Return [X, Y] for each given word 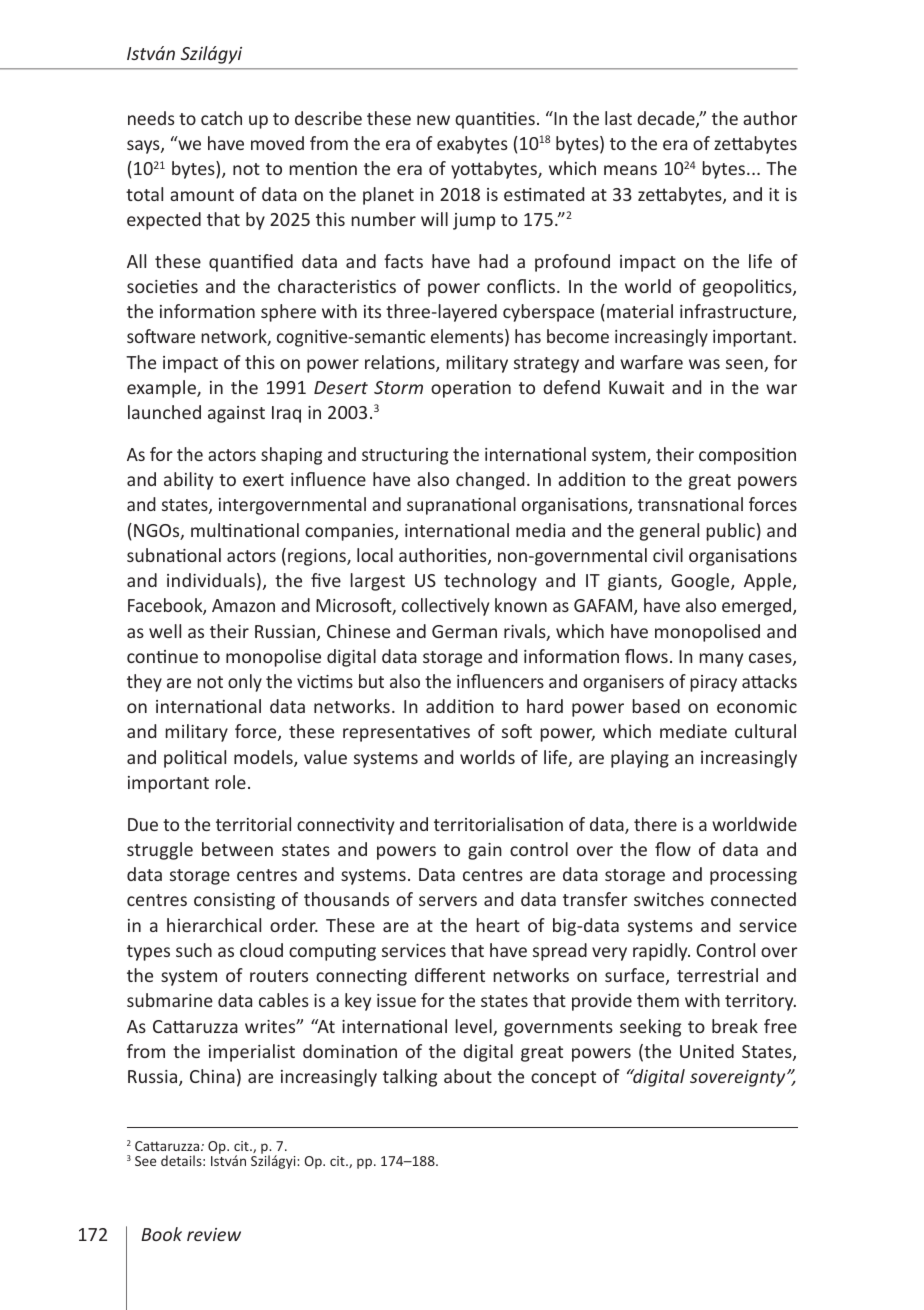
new [433, 120]
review [214, 1234]
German [464, 631]
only [245, 683]
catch [221, 118]
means [630, 170]
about [468, 1076]
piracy [713, 683]
